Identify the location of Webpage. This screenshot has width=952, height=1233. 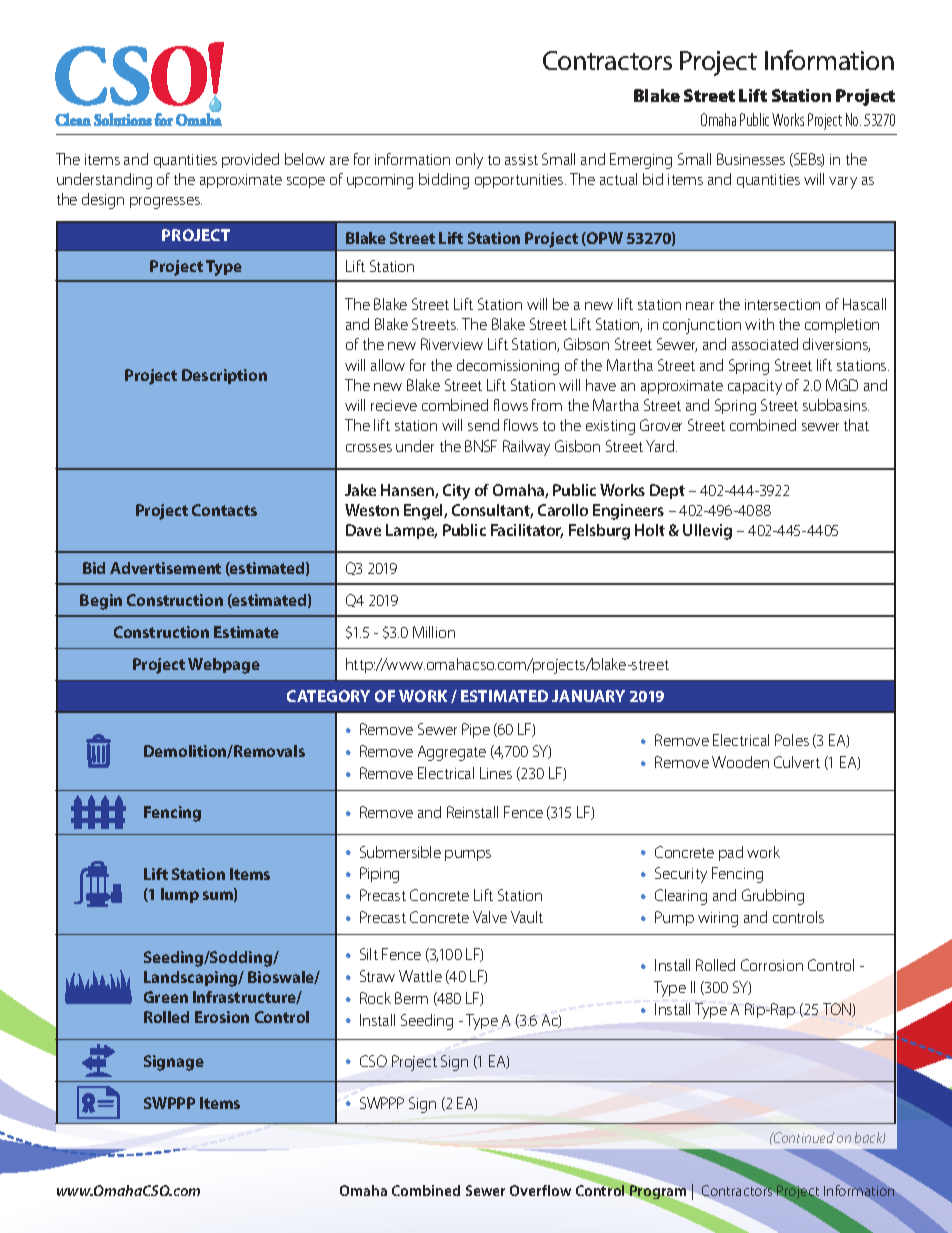
(224, 666).
